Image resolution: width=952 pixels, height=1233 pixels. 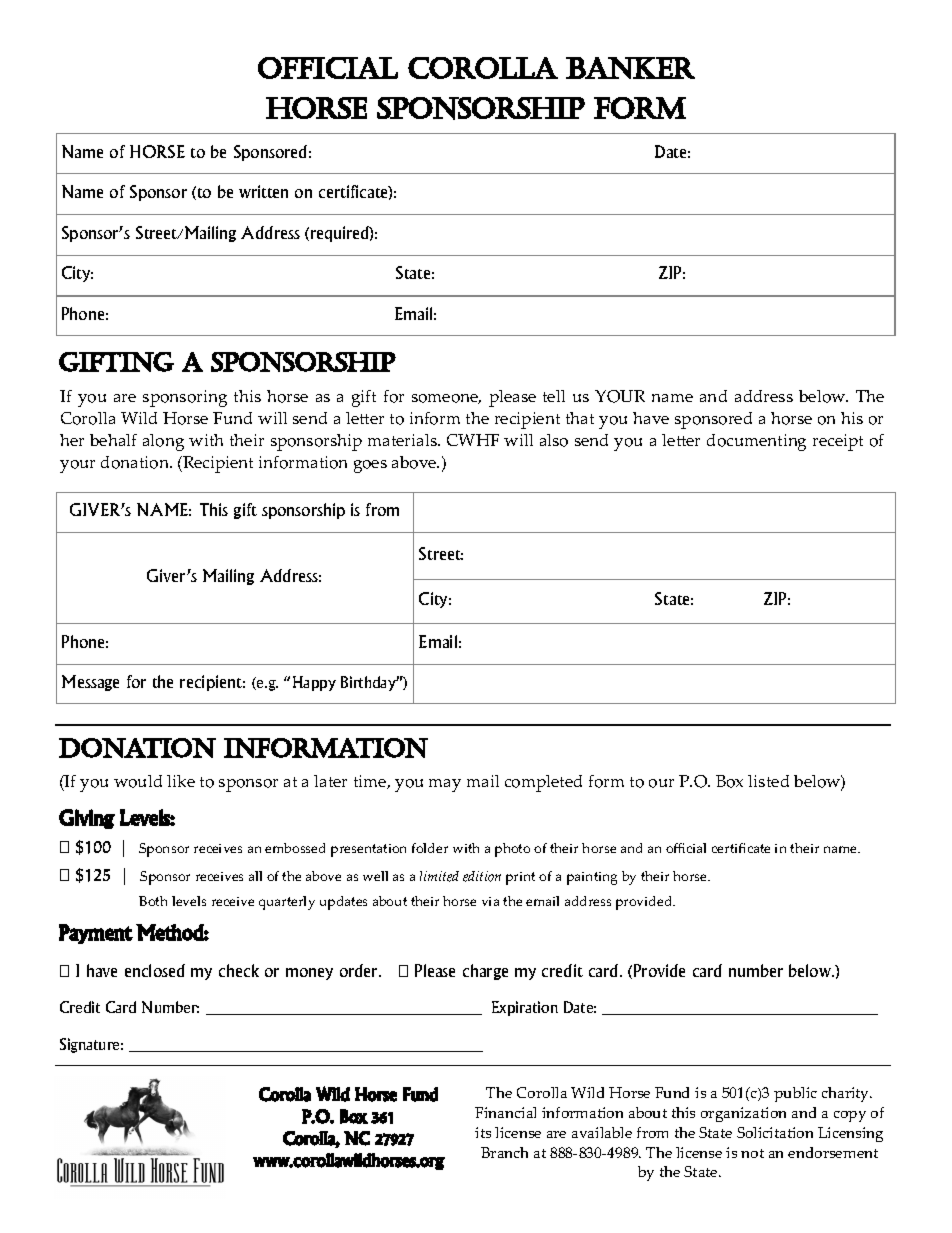 What do you see at coordinates (153, 901) in the screenshot?
I see `Both` at bounding box center [153, 901].
